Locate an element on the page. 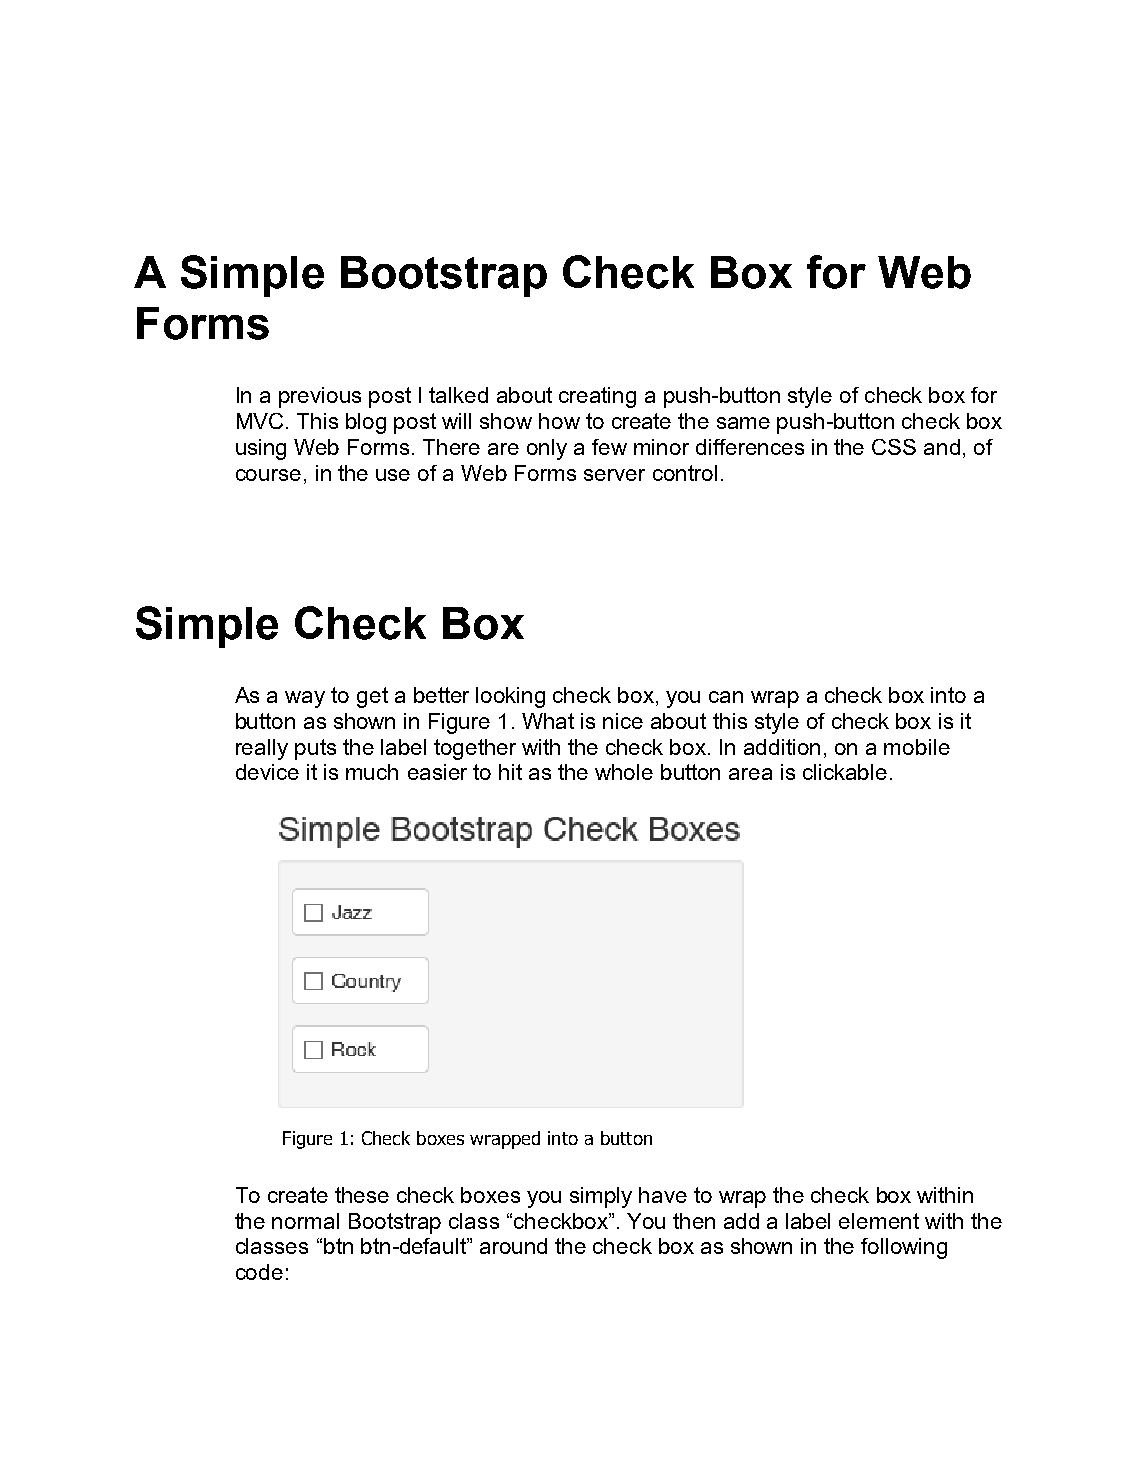 This image has width=1141, height=1476. clickable is located at coordinates (845, 772).
